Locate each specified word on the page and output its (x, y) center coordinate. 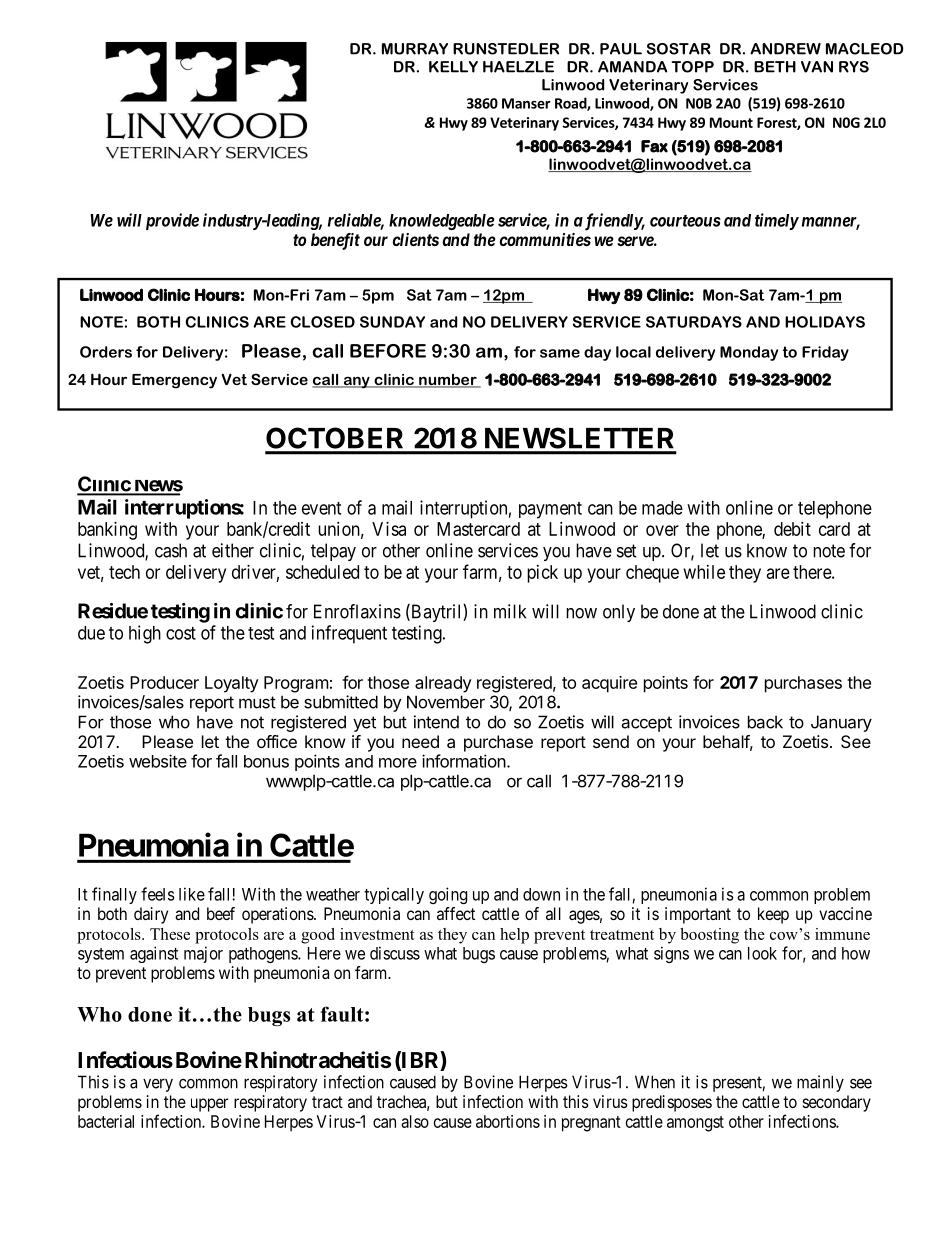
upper (209, 1105)
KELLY (453, 67)
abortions (508, 1121)
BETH (775, 67)
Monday (749, 353)
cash (171, 550)
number (448, 381)
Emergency (174, 381)
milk (510, 611)
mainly (820, 1083)
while (704, 572)
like (192, 894)
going (448, 895)
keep (773, 915)
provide (172, 221)
